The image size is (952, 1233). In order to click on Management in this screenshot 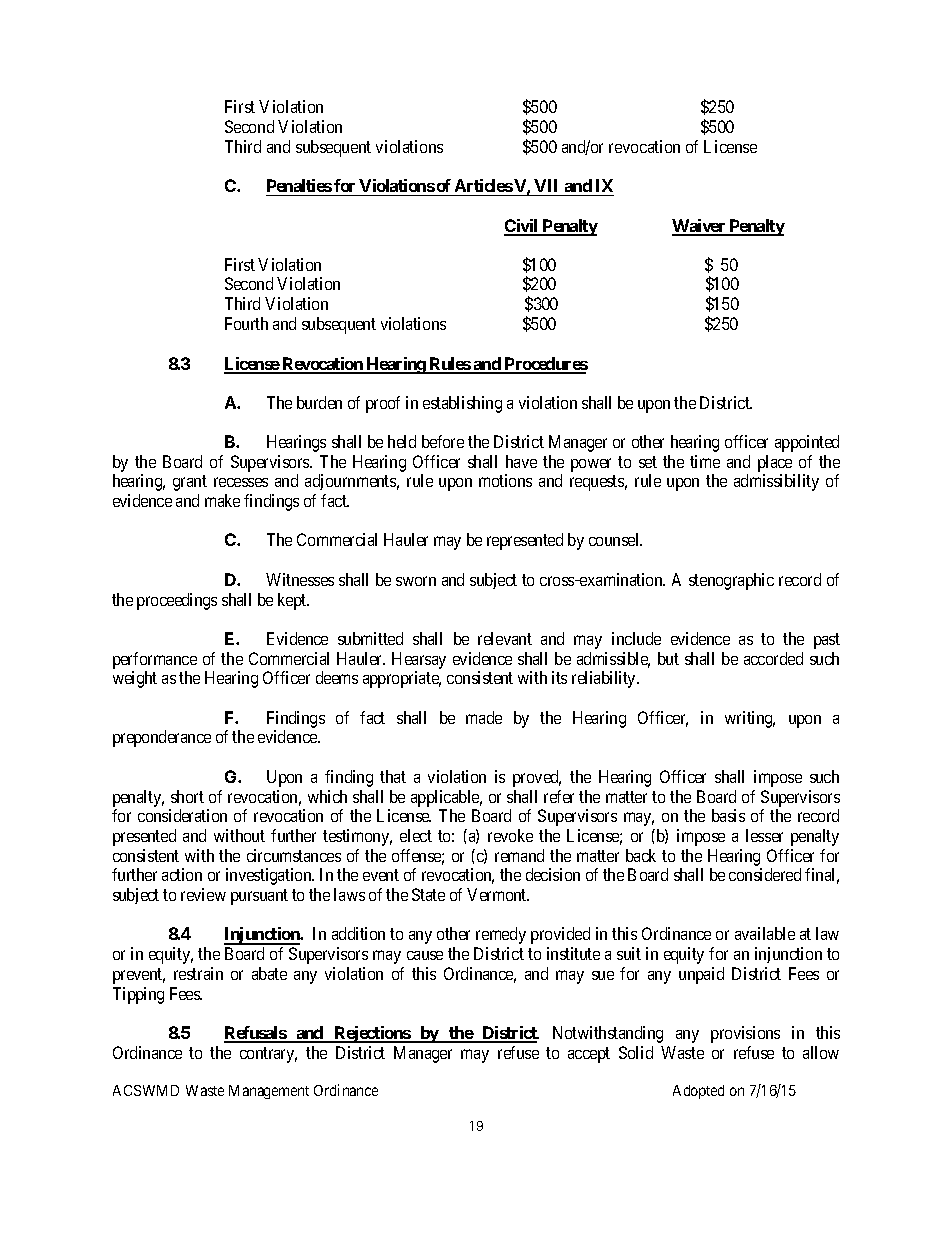, I will do `click(269, 1092)`.
